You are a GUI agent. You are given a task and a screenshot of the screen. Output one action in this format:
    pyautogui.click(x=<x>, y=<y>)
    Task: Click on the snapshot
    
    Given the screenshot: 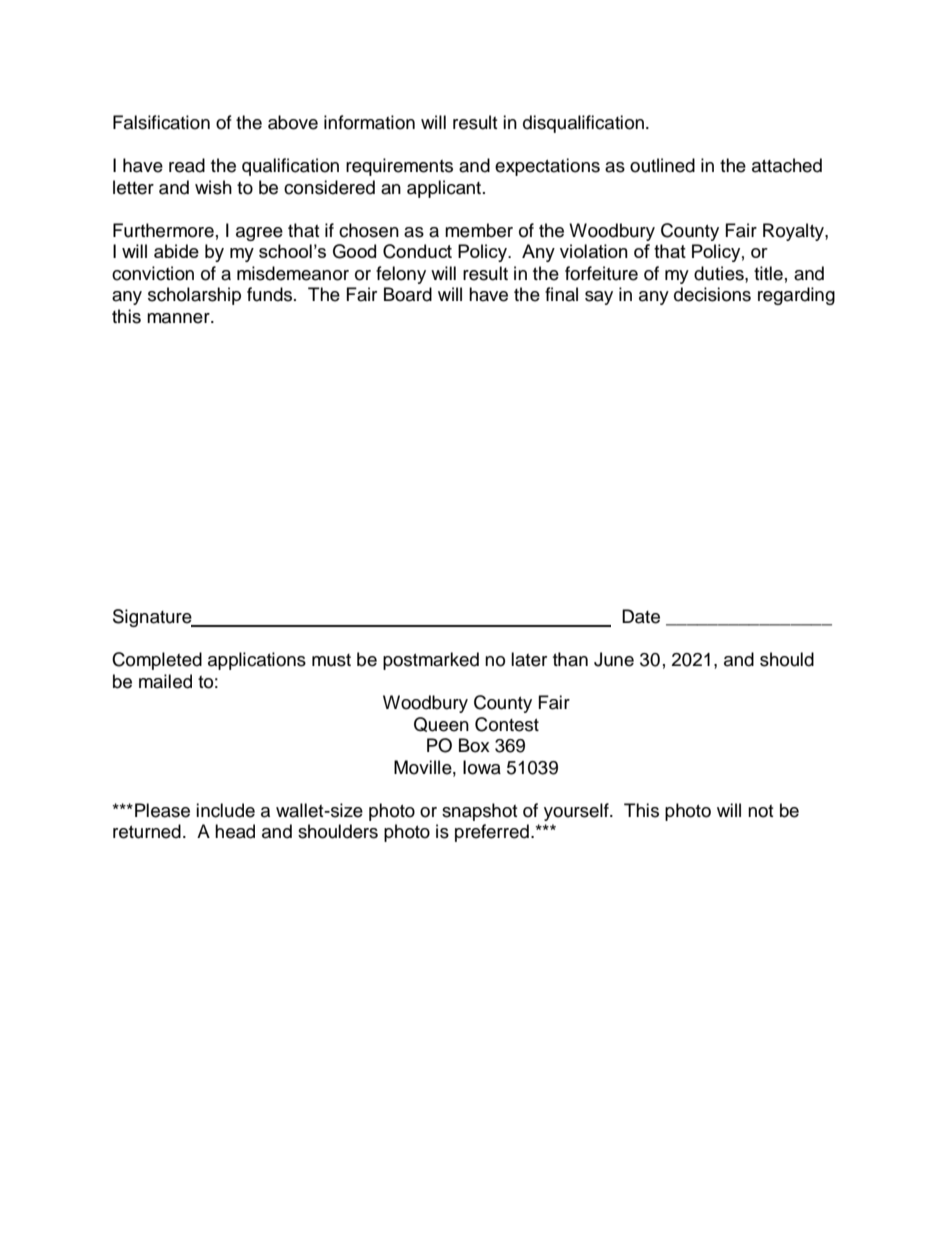 What is the action you would take?
    pyautogui.click(x=479, y=812)
